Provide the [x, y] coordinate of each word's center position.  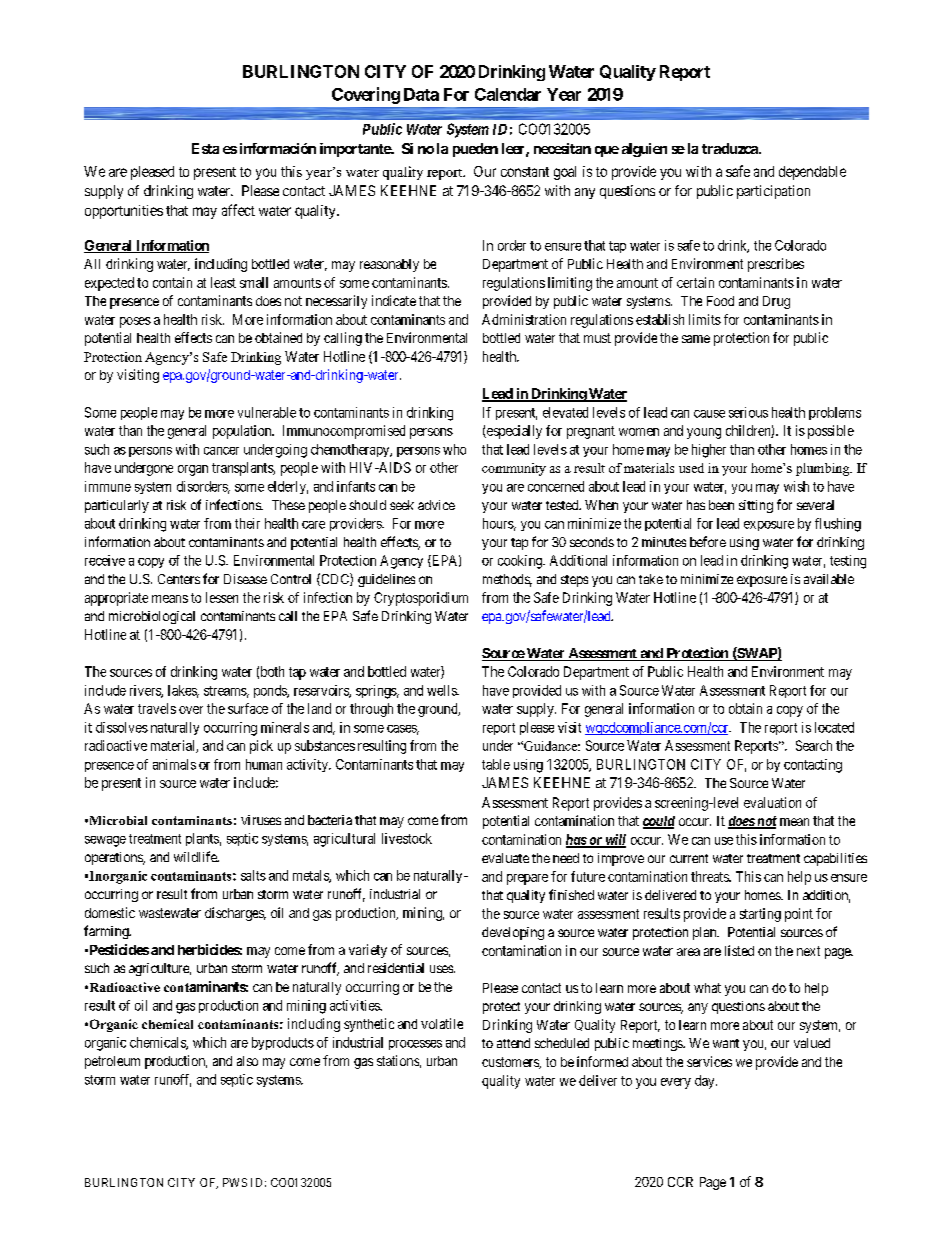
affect [238, 210]
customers [511, 1063]
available [829, 579]
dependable [812, 173]
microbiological [152, 617]
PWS [235, 1182]
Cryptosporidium [421, 599]
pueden [475, 150]
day [706, 1082]
